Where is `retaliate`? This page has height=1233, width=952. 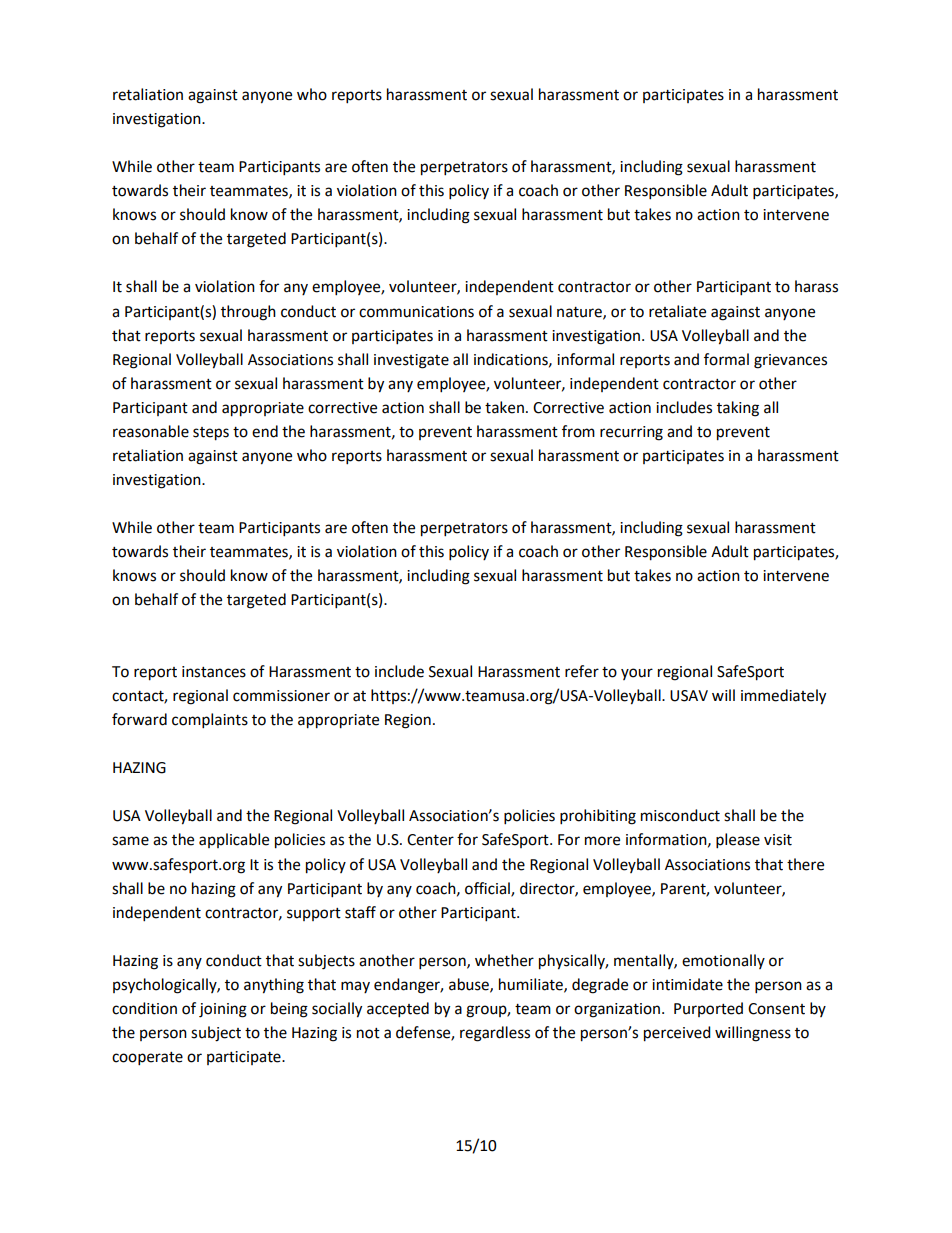
retaliate is located at coordinates (677, 311).
